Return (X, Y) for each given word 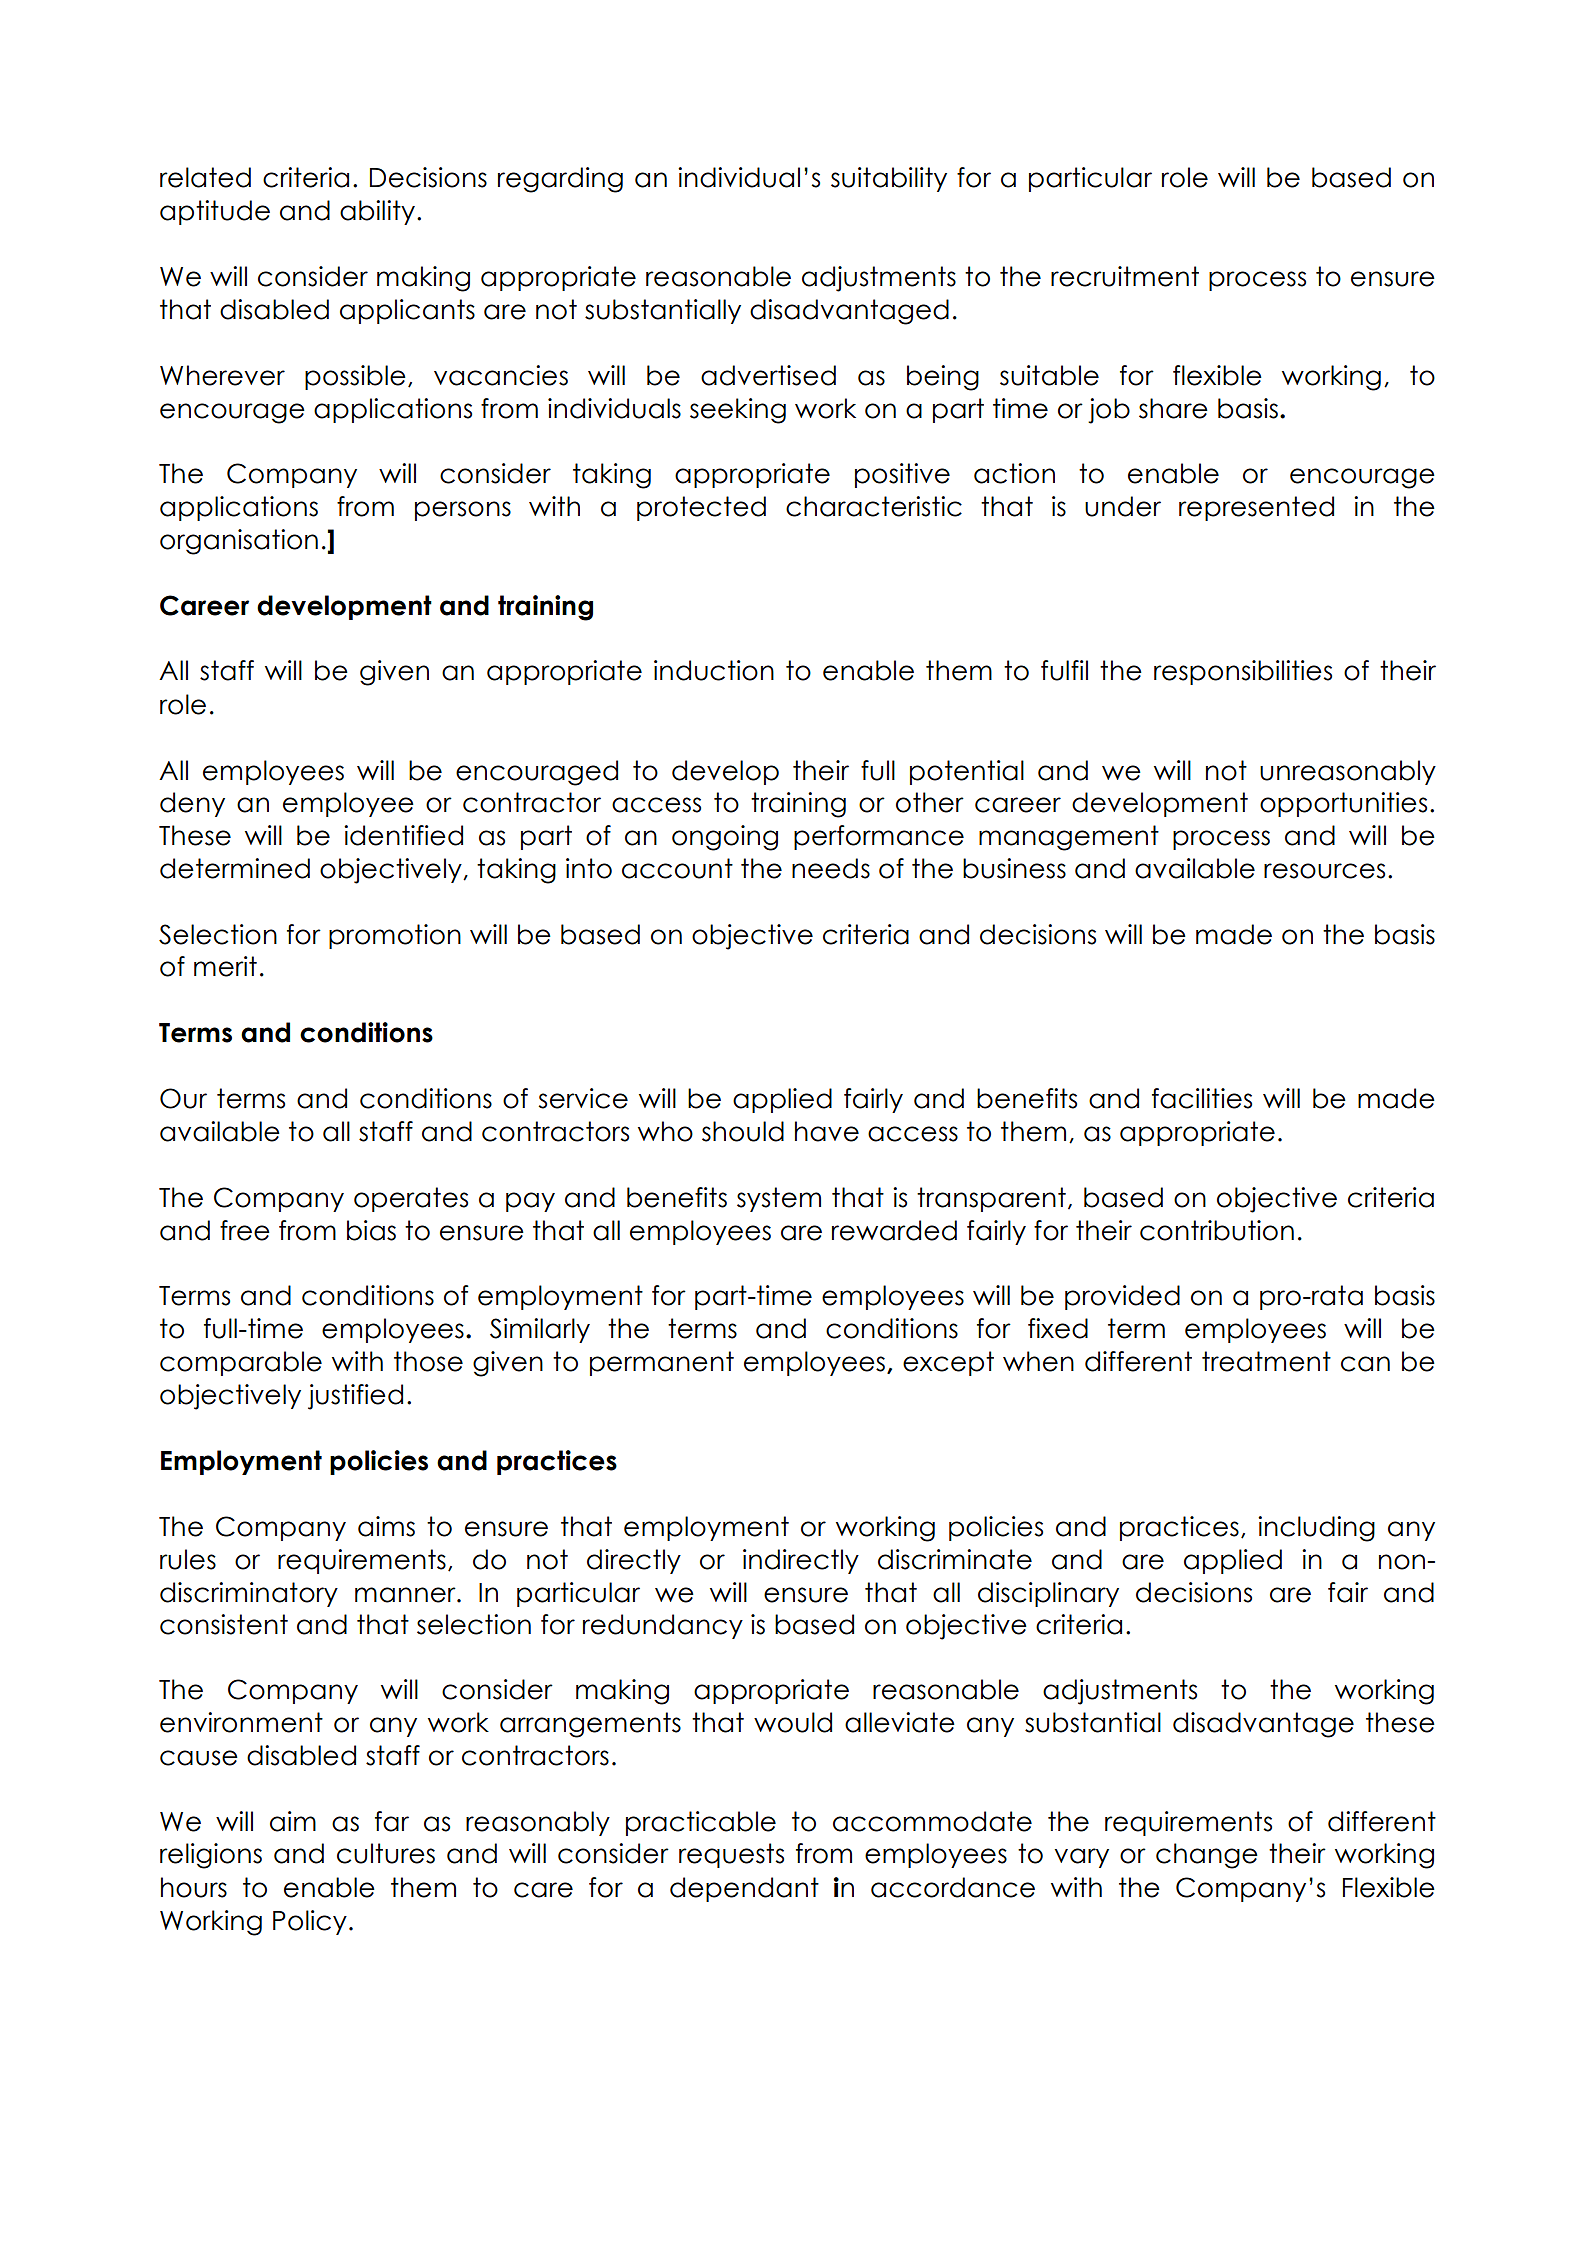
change (1207, 1856)
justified (355, 1397)
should (743, 1131)
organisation (239, 542)
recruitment (1125, 276)
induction (714, 670)
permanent (662, 1363)
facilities (1202, 1098)
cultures (386, 1853)
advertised (768, 375)
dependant (744, 1889)
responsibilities (1243, 672)
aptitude (215, 212)
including (1316, 1529)
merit (225, 966)
